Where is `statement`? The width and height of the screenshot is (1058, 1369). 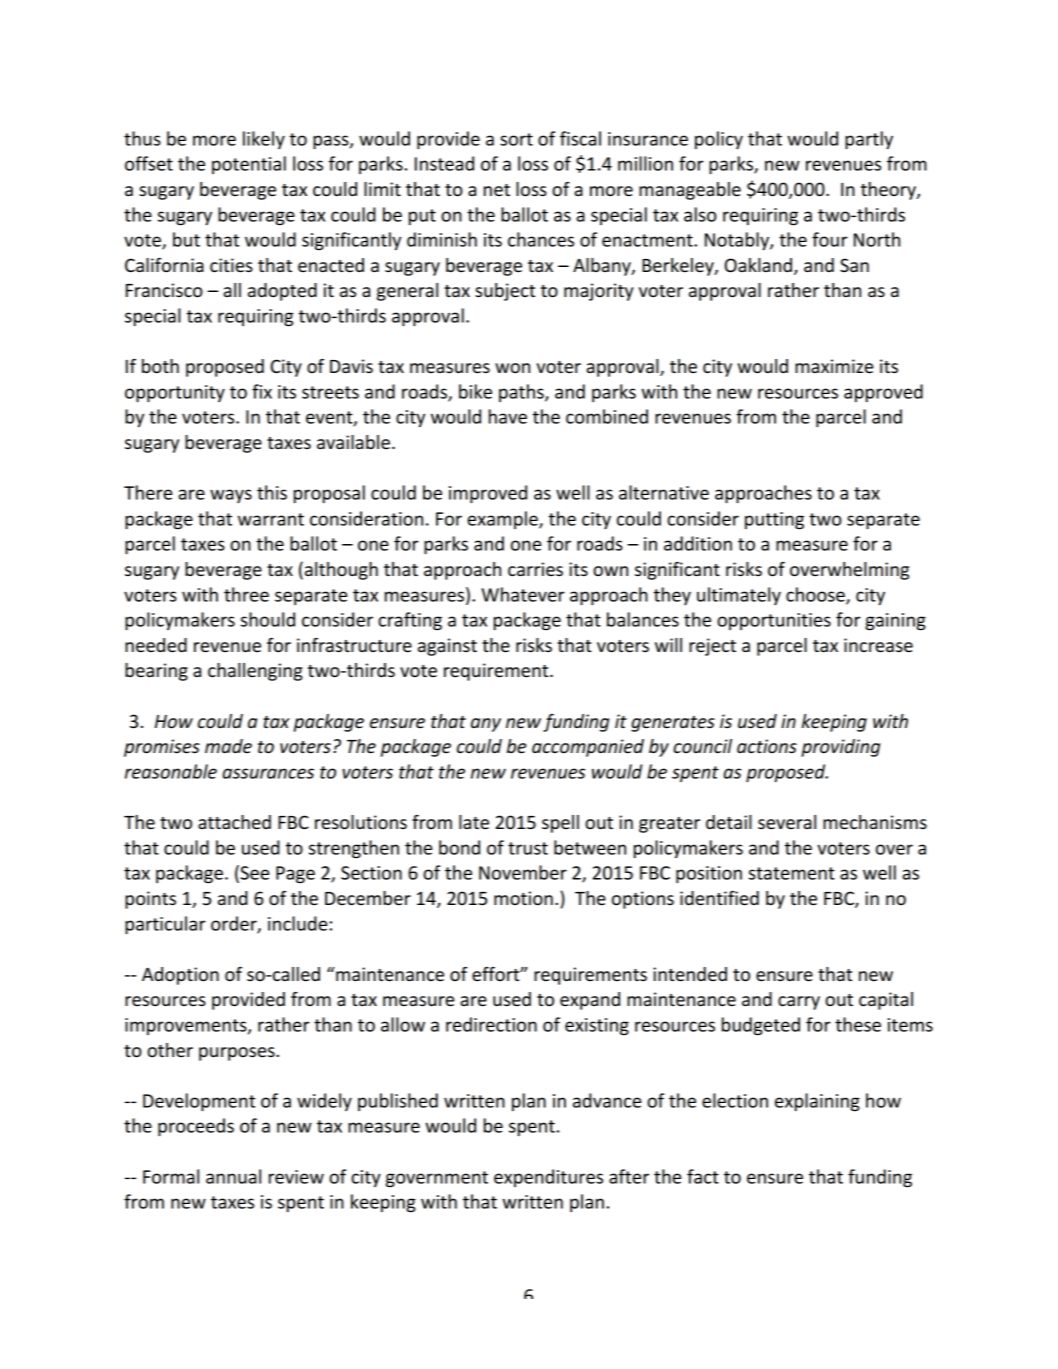 statement is located at coordinates (792, 873).
